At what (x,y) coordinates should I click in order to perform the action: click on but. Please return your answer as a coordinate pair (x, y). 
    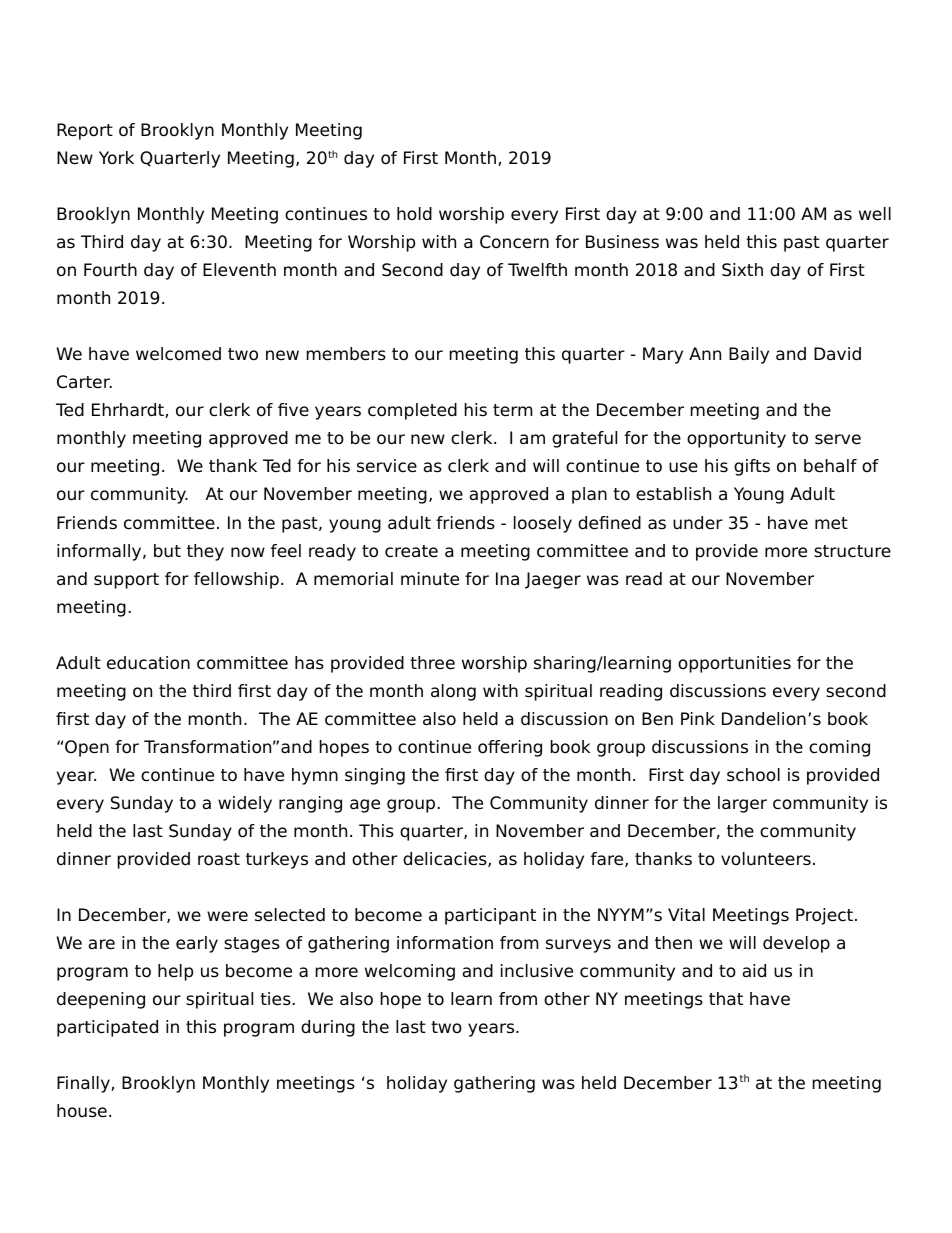
    Looking at the image, I should click on (167, 551).
